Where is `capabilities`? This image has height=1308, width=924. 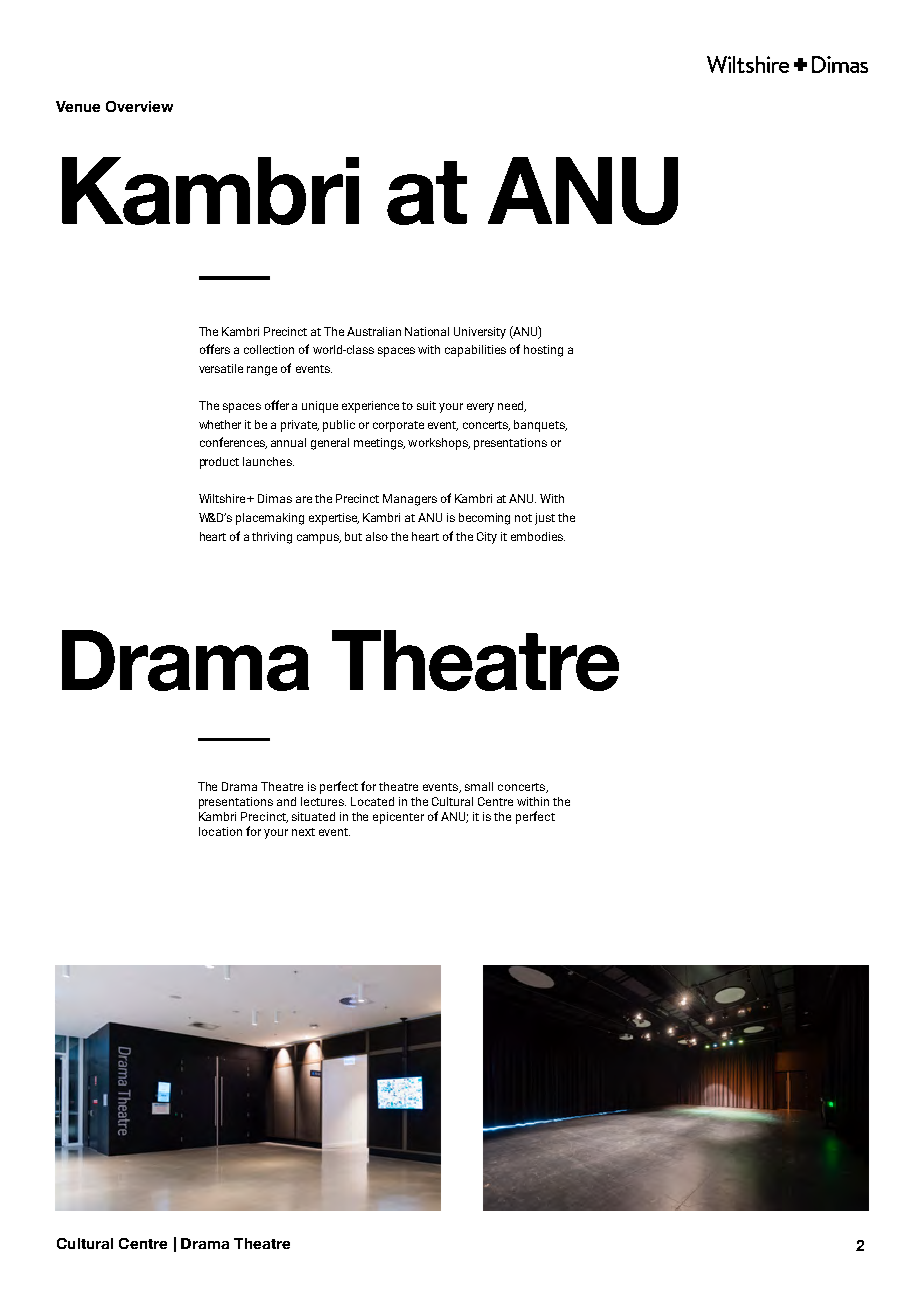
capabilities is located at coordinates (475, 351).
